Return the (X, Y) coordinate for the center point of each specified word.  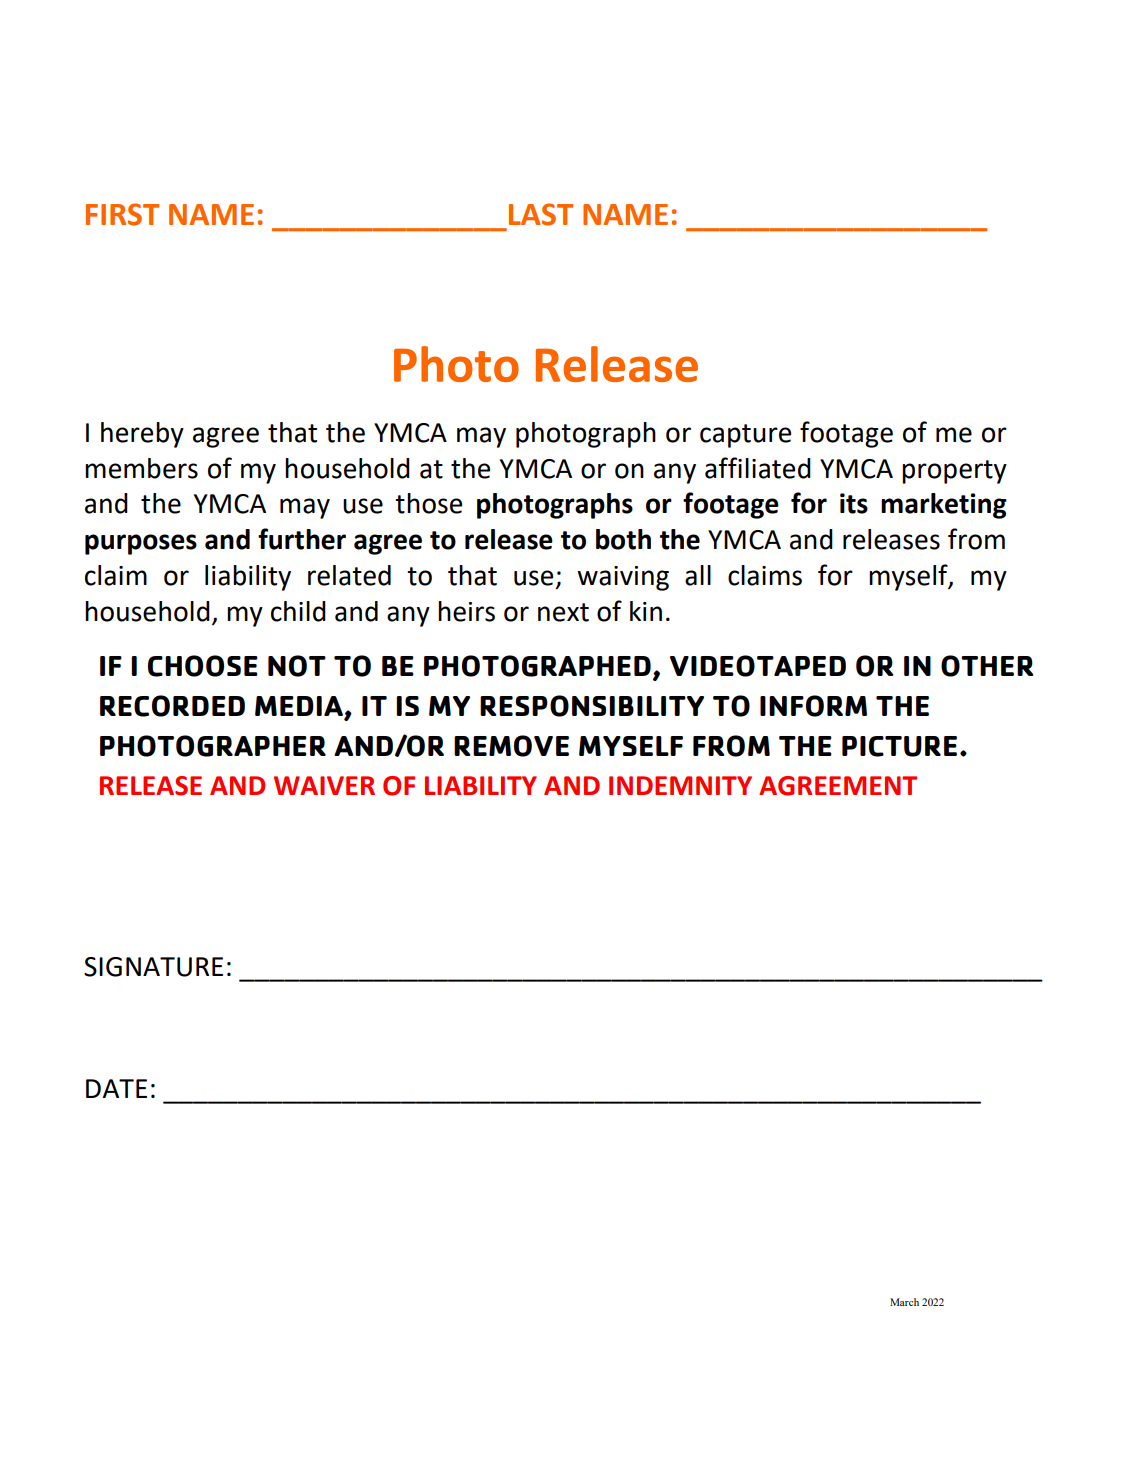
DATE (116, 1088)
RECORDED (172, 706)
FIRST (122, 214)
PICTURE (899, 746)
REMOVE (511, 746)
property (954, 472)
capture (745, 436)
